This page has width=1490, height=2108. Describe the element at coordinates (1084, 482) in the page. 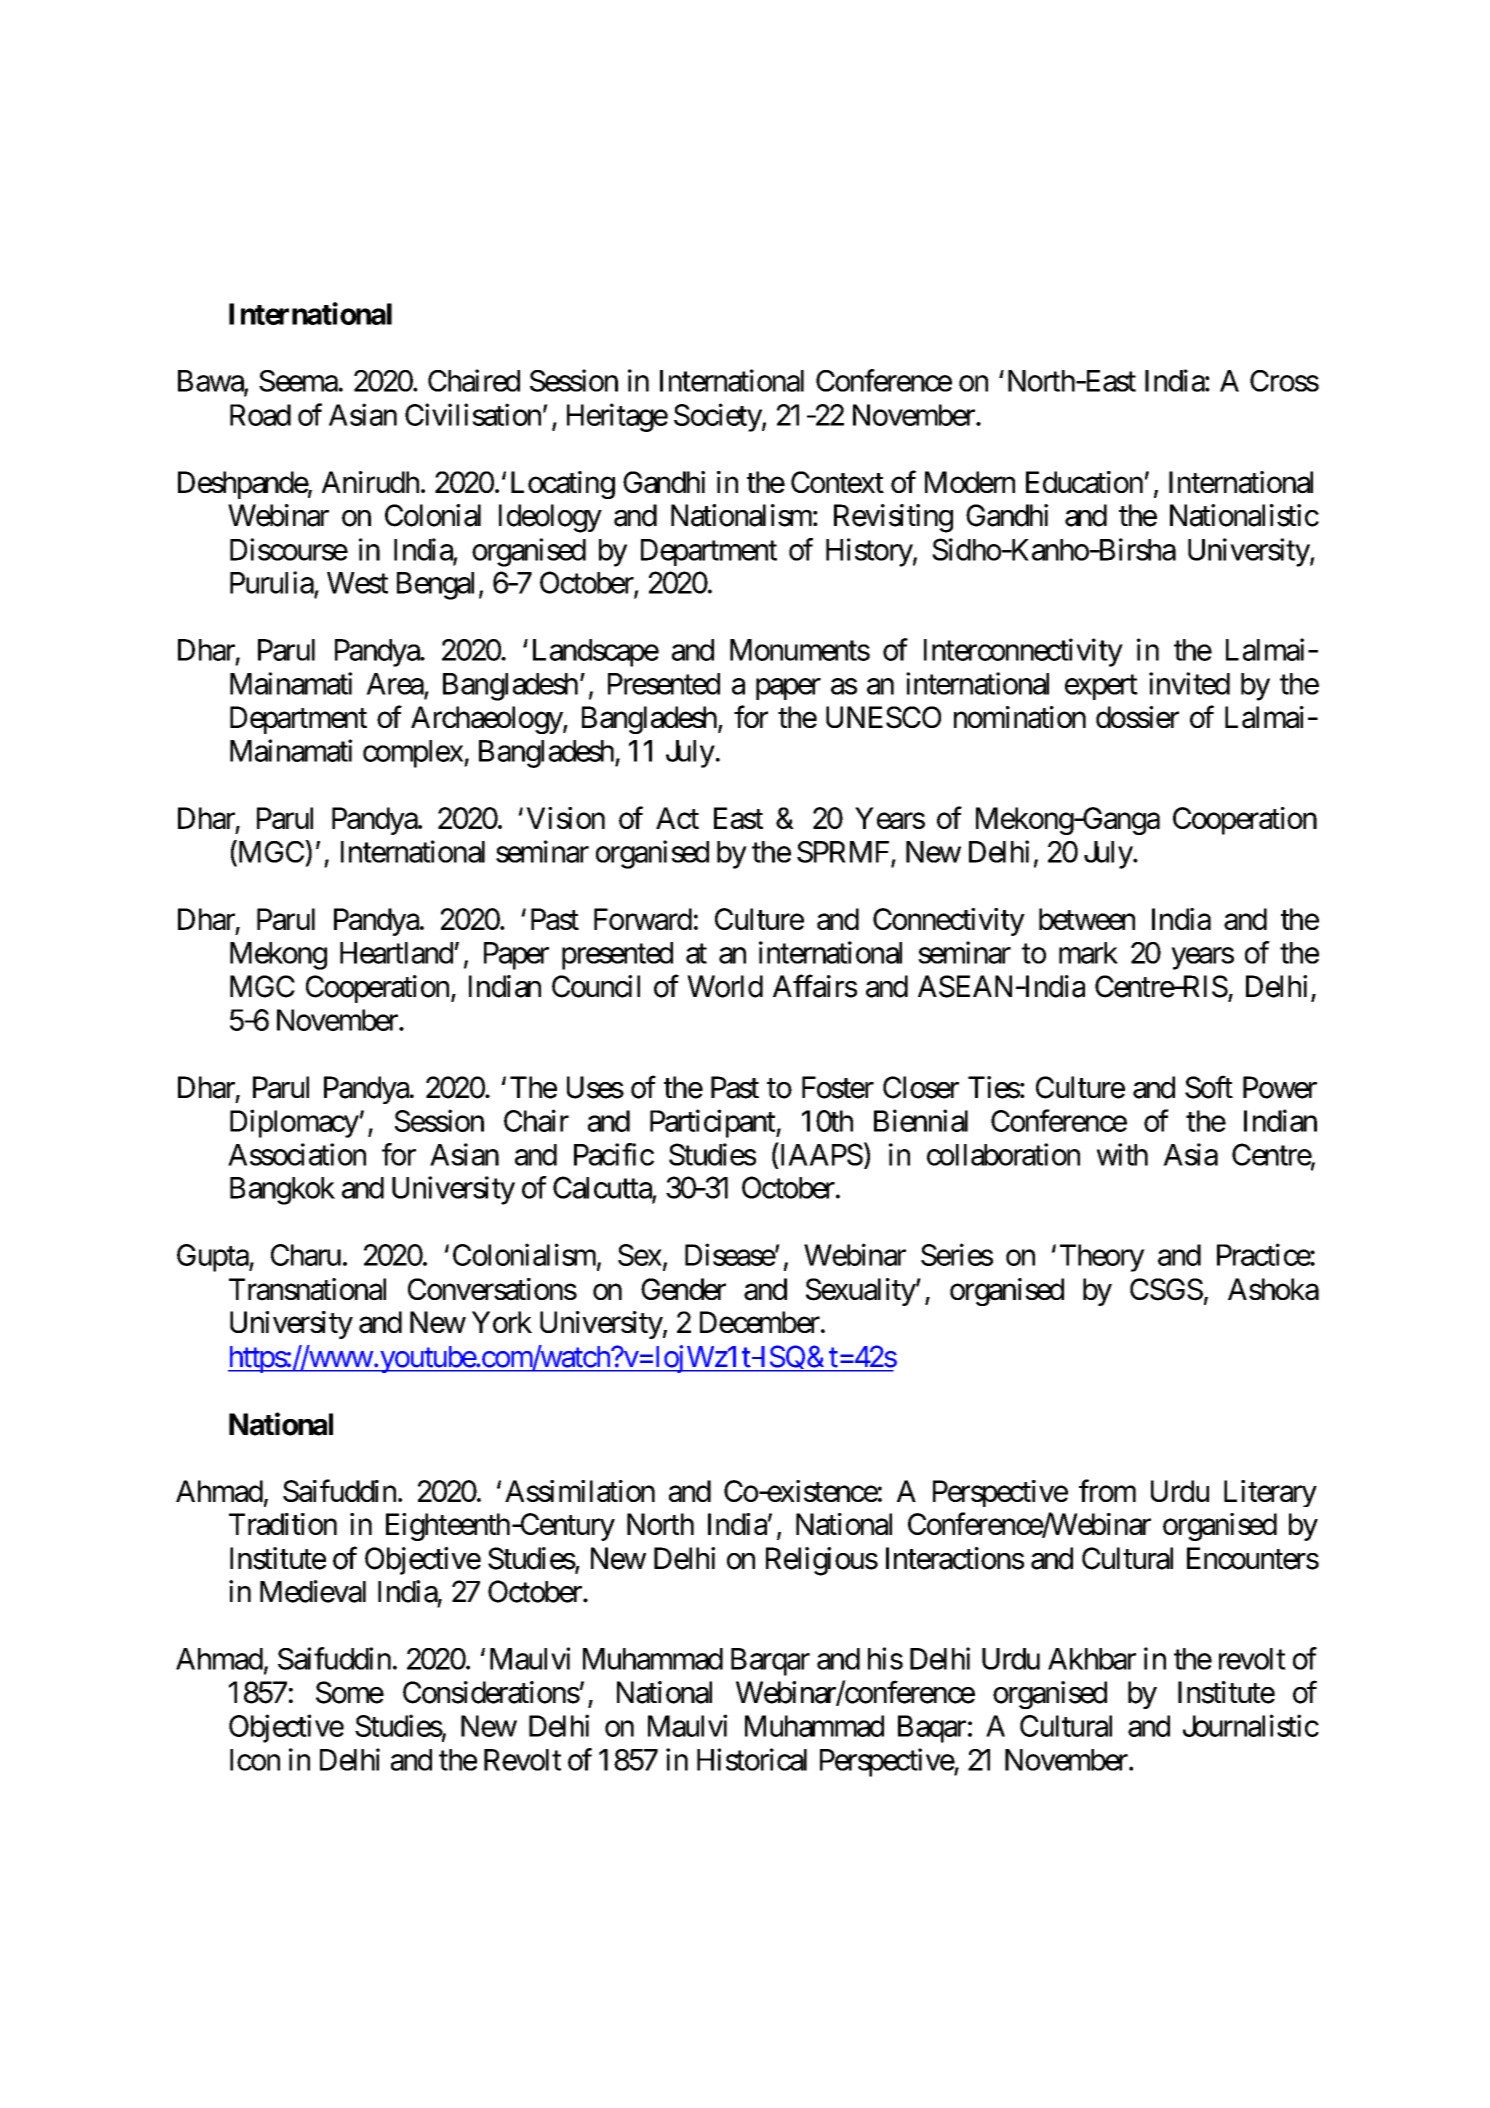

I see `Education` at that location.
